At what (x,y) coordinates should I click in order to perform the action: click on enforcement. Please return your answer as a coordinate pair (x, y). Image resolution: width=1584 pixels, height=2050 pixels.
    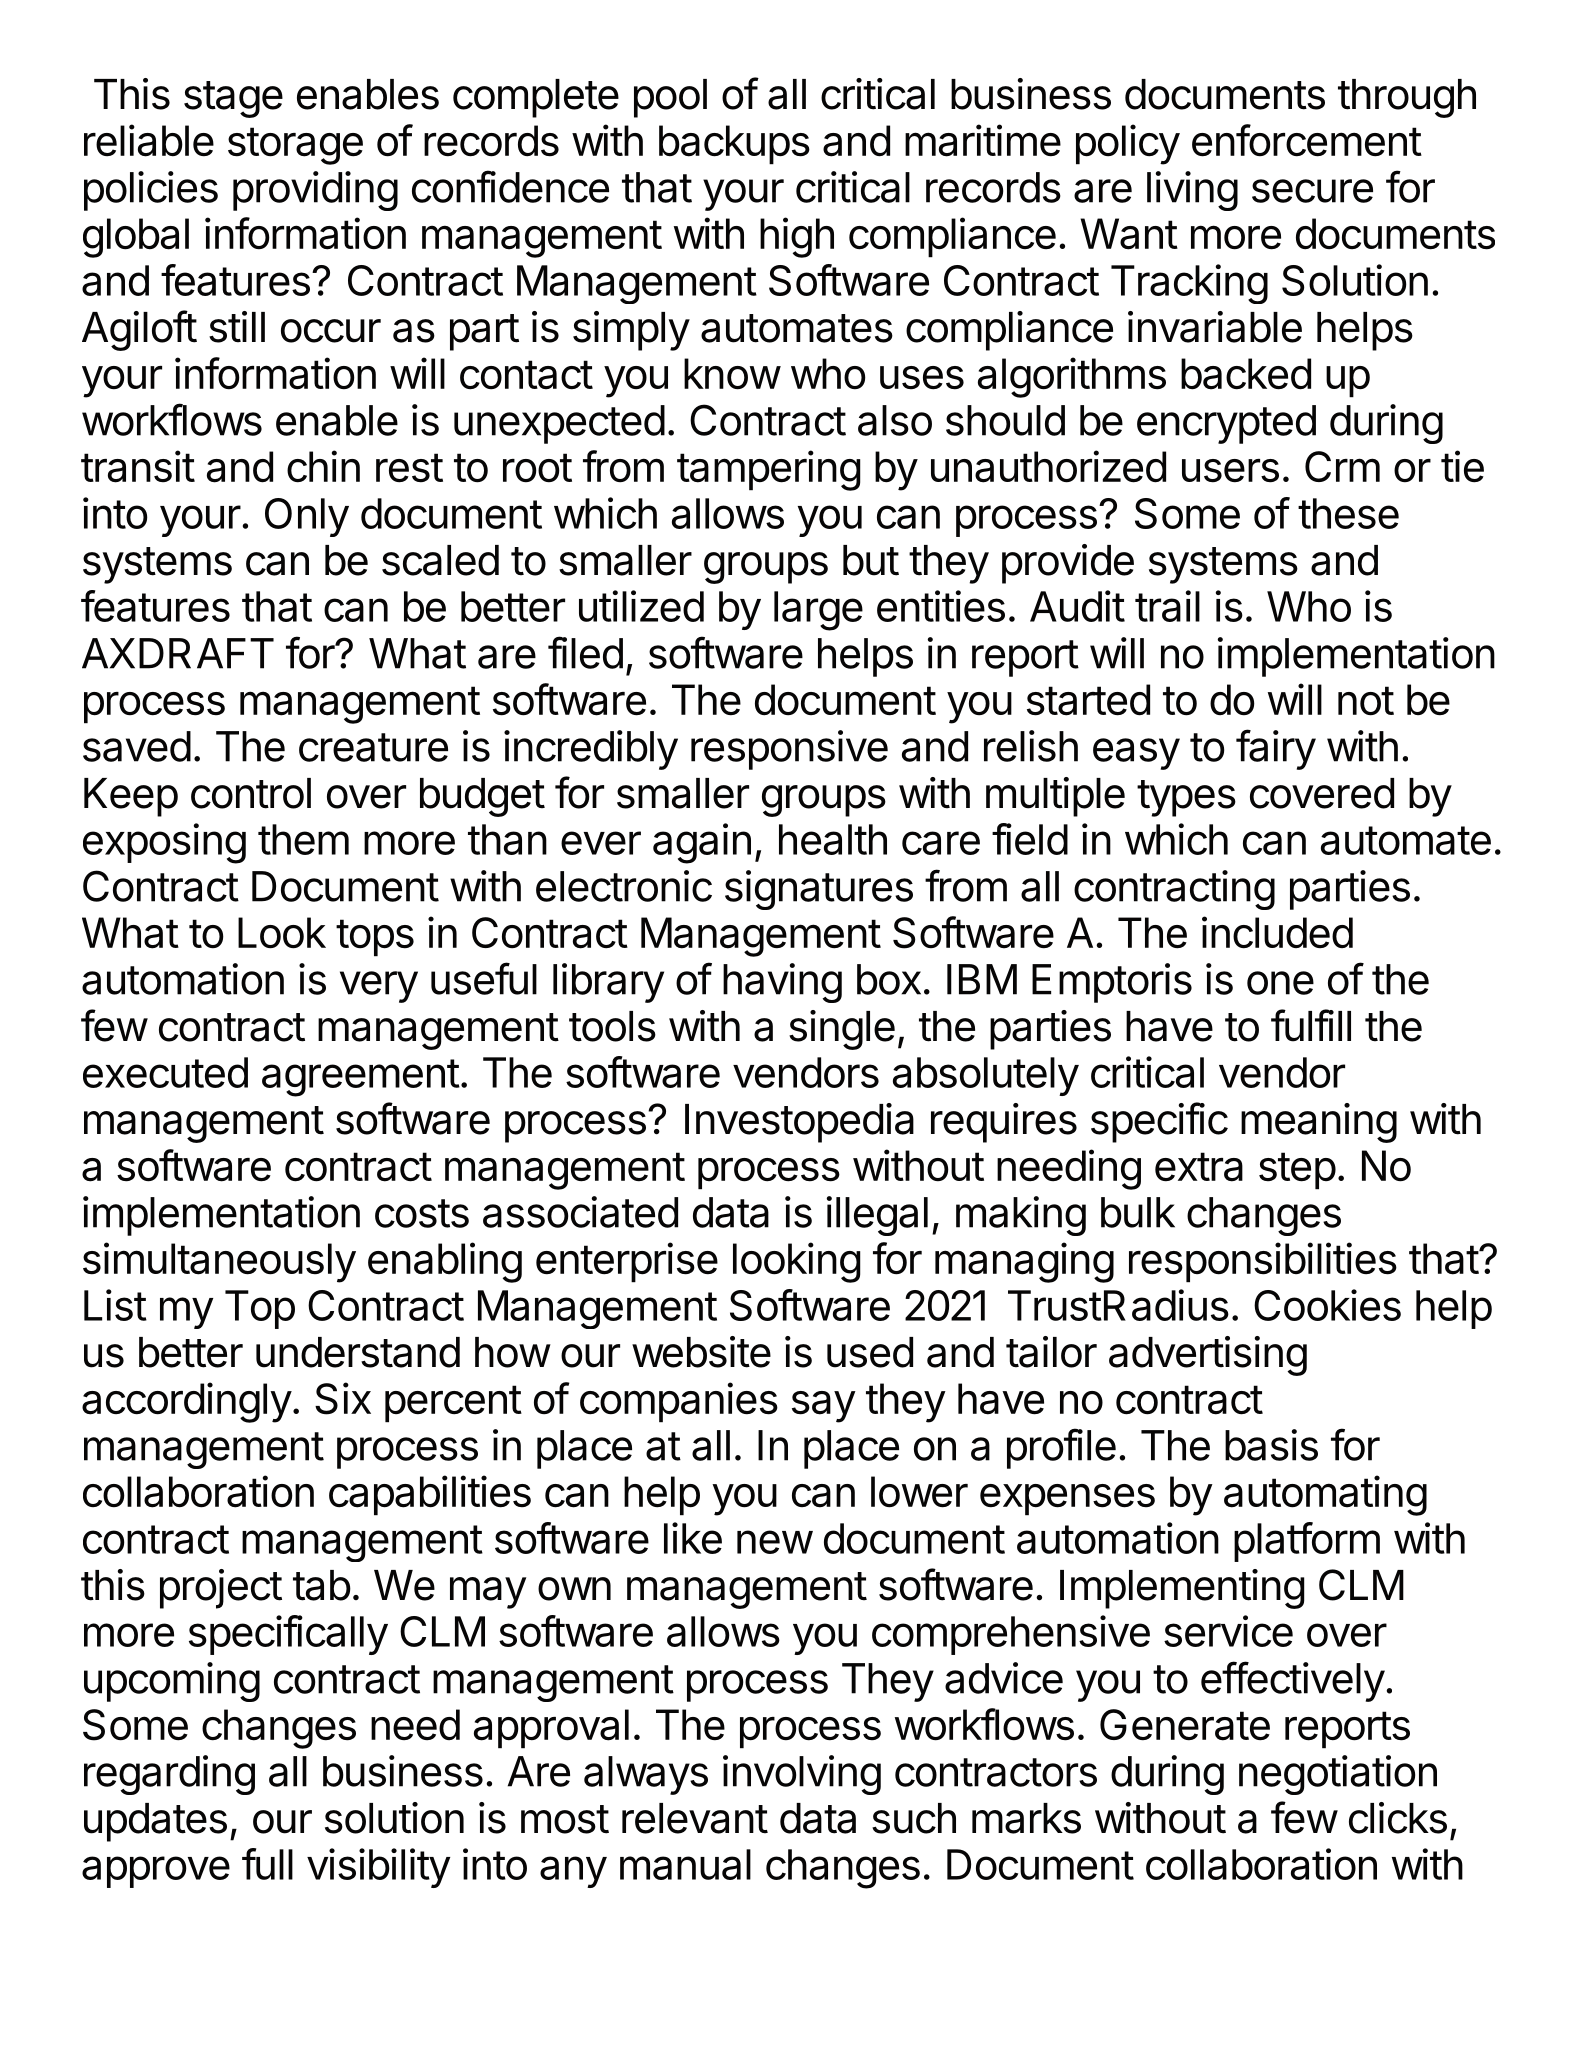
    Looking at the image, I should click on (1307, 140).
